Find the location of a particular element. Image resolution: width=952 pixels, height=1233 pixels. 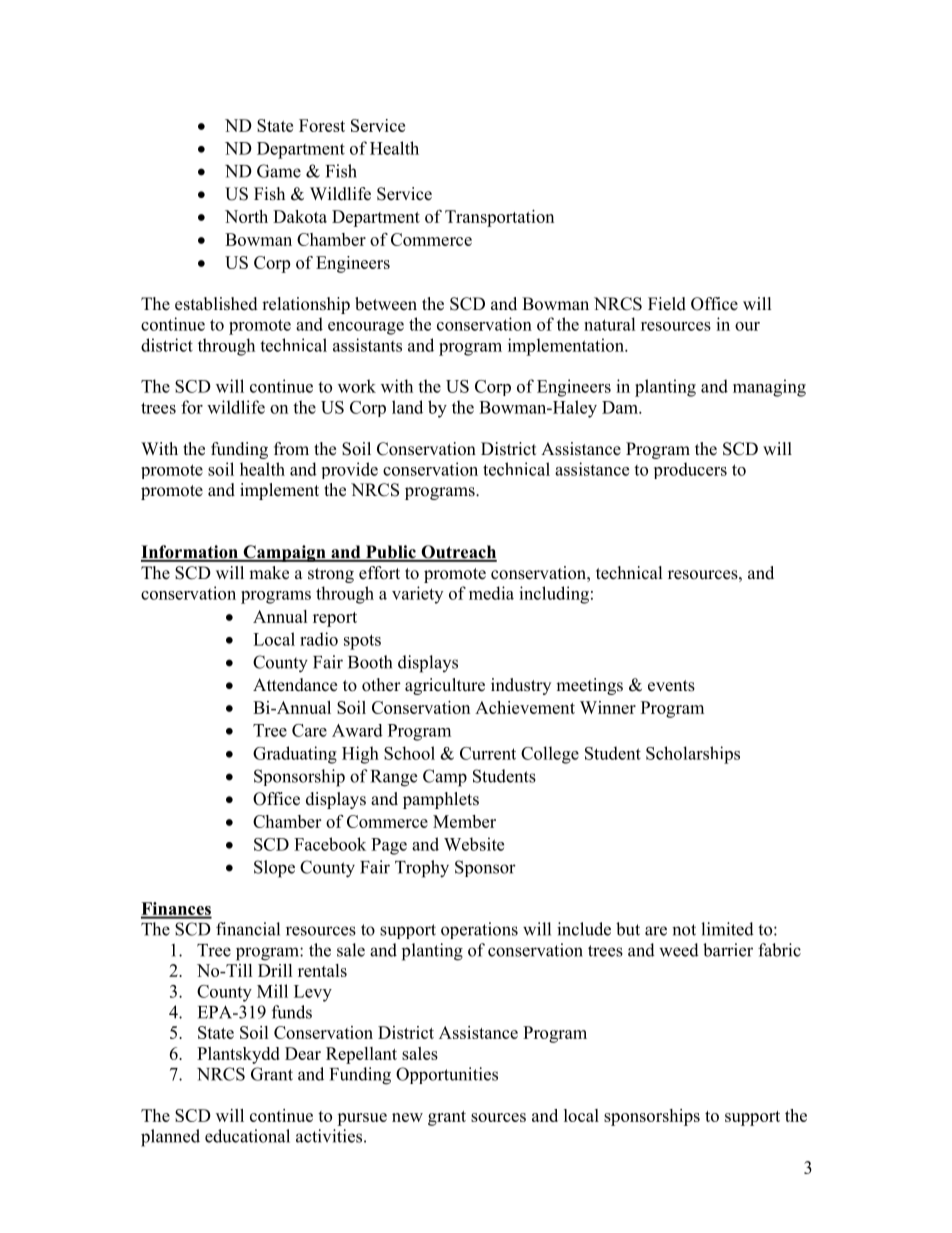

Transportation is located at coordinates (499, 218).
